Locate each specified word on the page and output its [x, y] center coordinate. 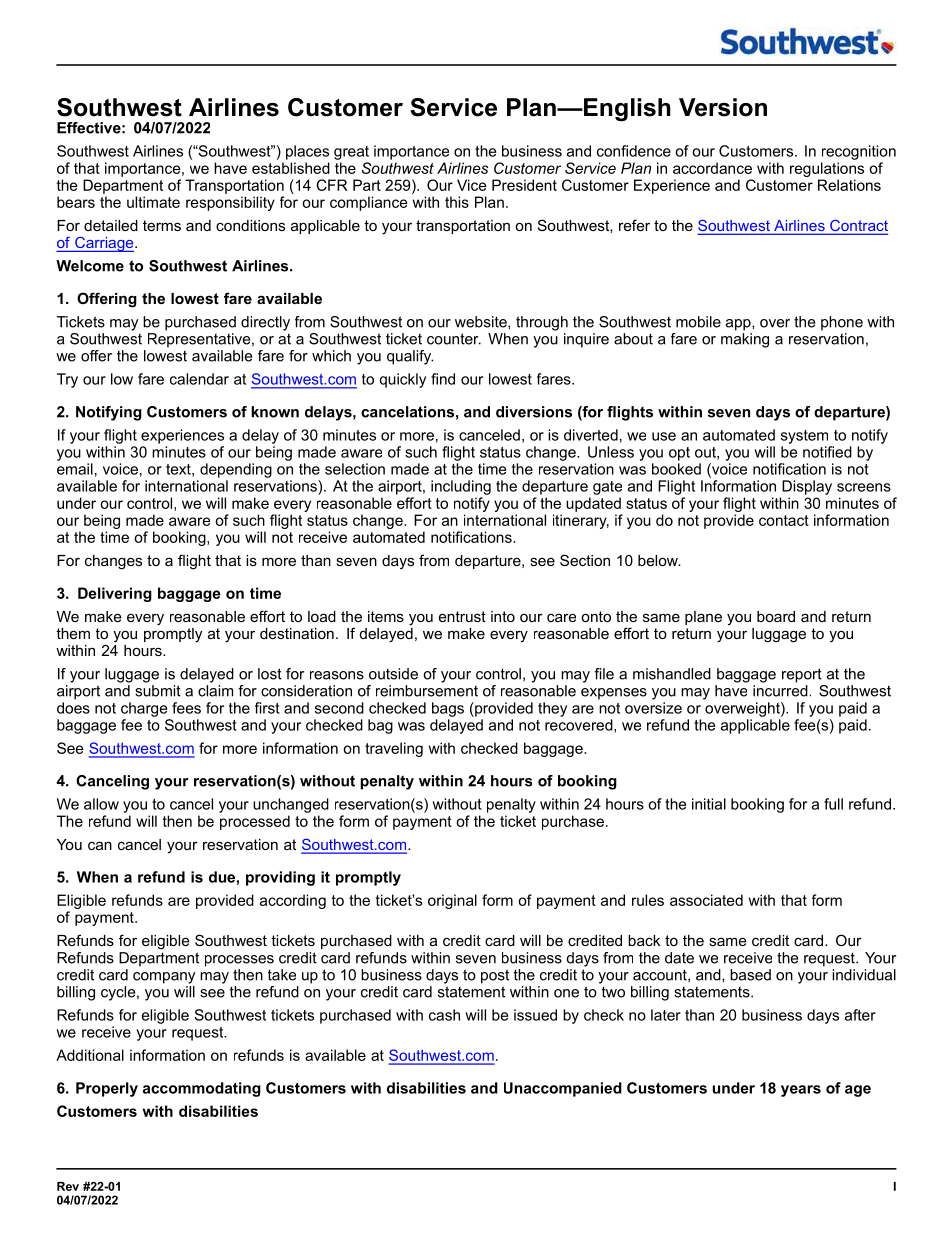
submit [158, 691]
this [457, 202]
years [801, 1091]
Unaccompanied [563, 1089]
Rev [68, 1186]
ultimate [153, 202]
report [802, 675]
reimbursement [427, 691]
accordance [712, 168]
